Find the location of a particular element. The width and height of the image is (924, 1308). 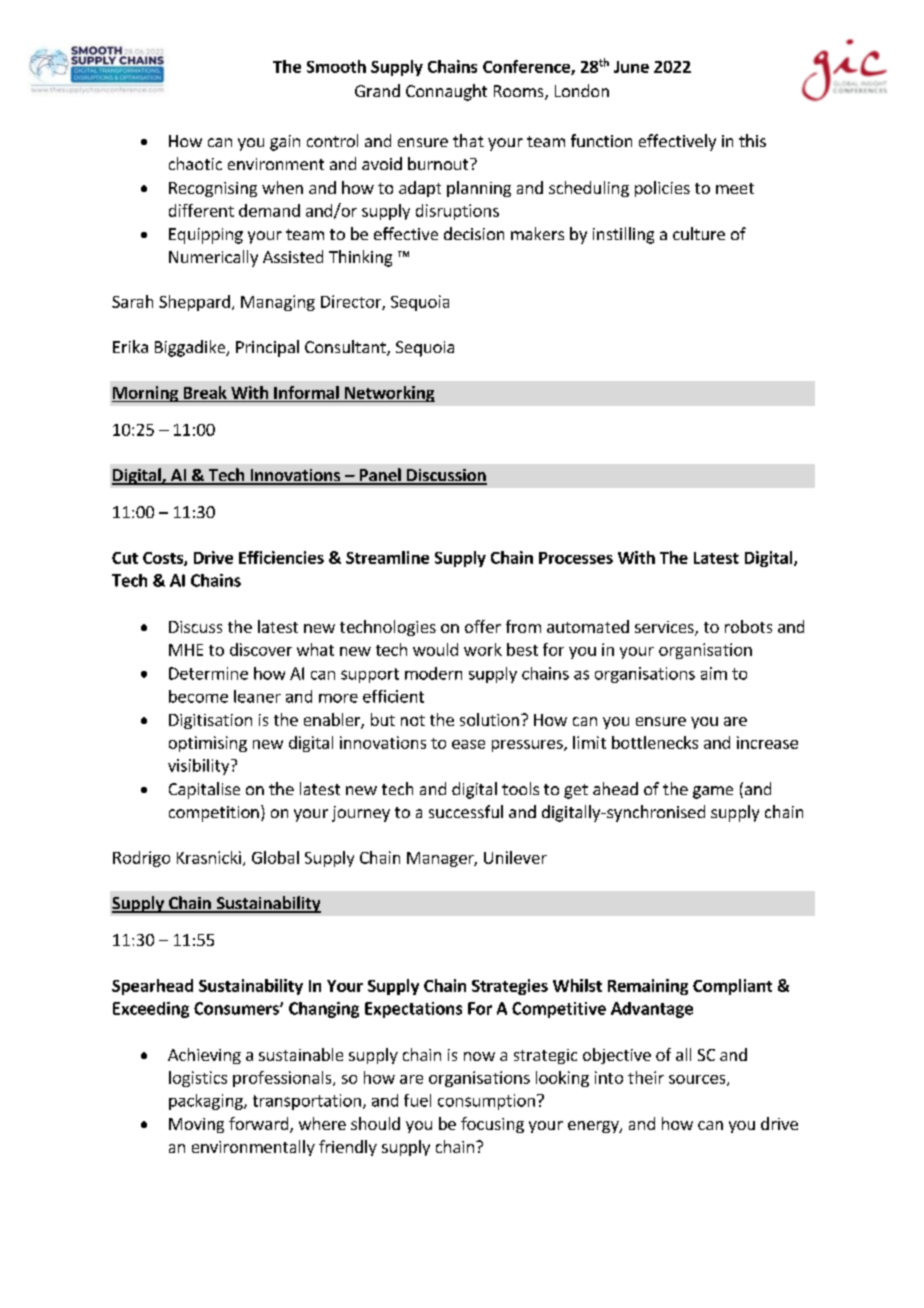

fuel is located at coordinates (417, 1100).
